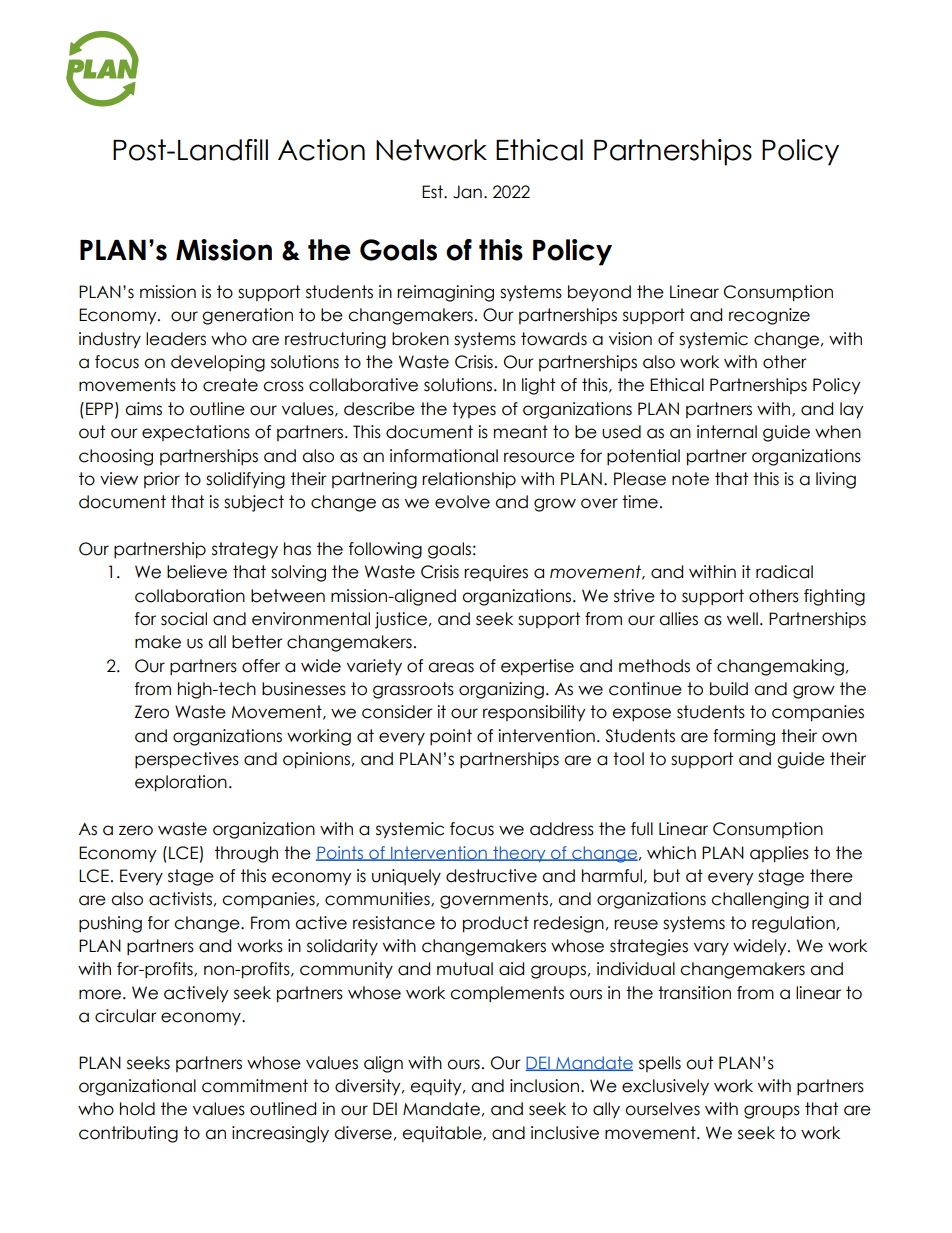 The image size is (952, 1233). What do you see at coordinates (321, 150) in the screenshot?
I see `Action` at bounding box center [321, 150].
